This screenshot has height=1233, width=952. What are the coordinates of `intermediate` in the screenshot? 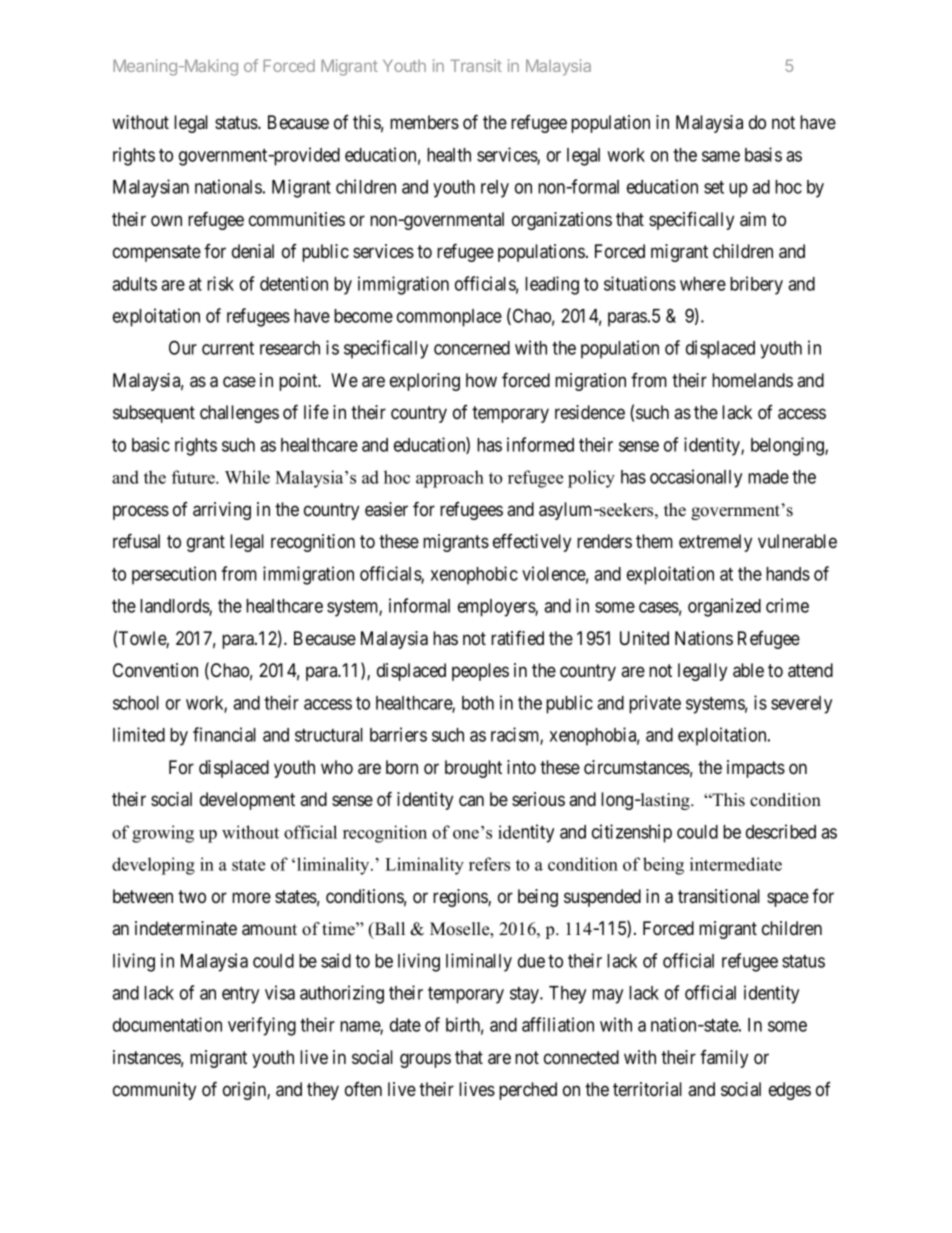 It's located at (736, 864).
